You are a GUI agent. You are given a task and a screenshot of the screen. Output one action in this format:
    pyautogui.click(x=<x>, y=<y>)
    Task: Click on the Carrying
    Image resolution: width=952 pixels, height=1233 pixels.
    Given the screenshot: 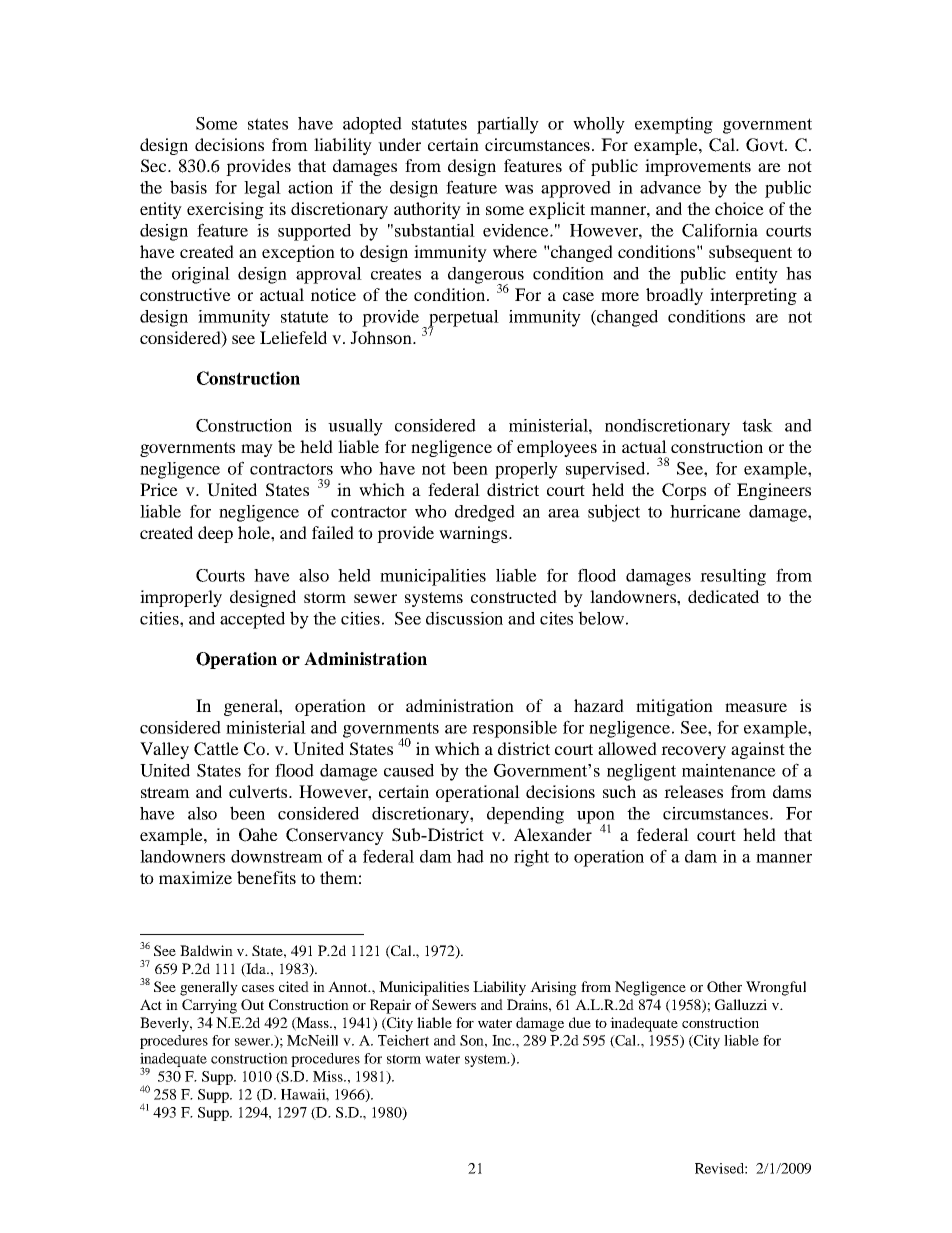 What is the action you would take?
    pyautogui.click(x=209, y=1006)
